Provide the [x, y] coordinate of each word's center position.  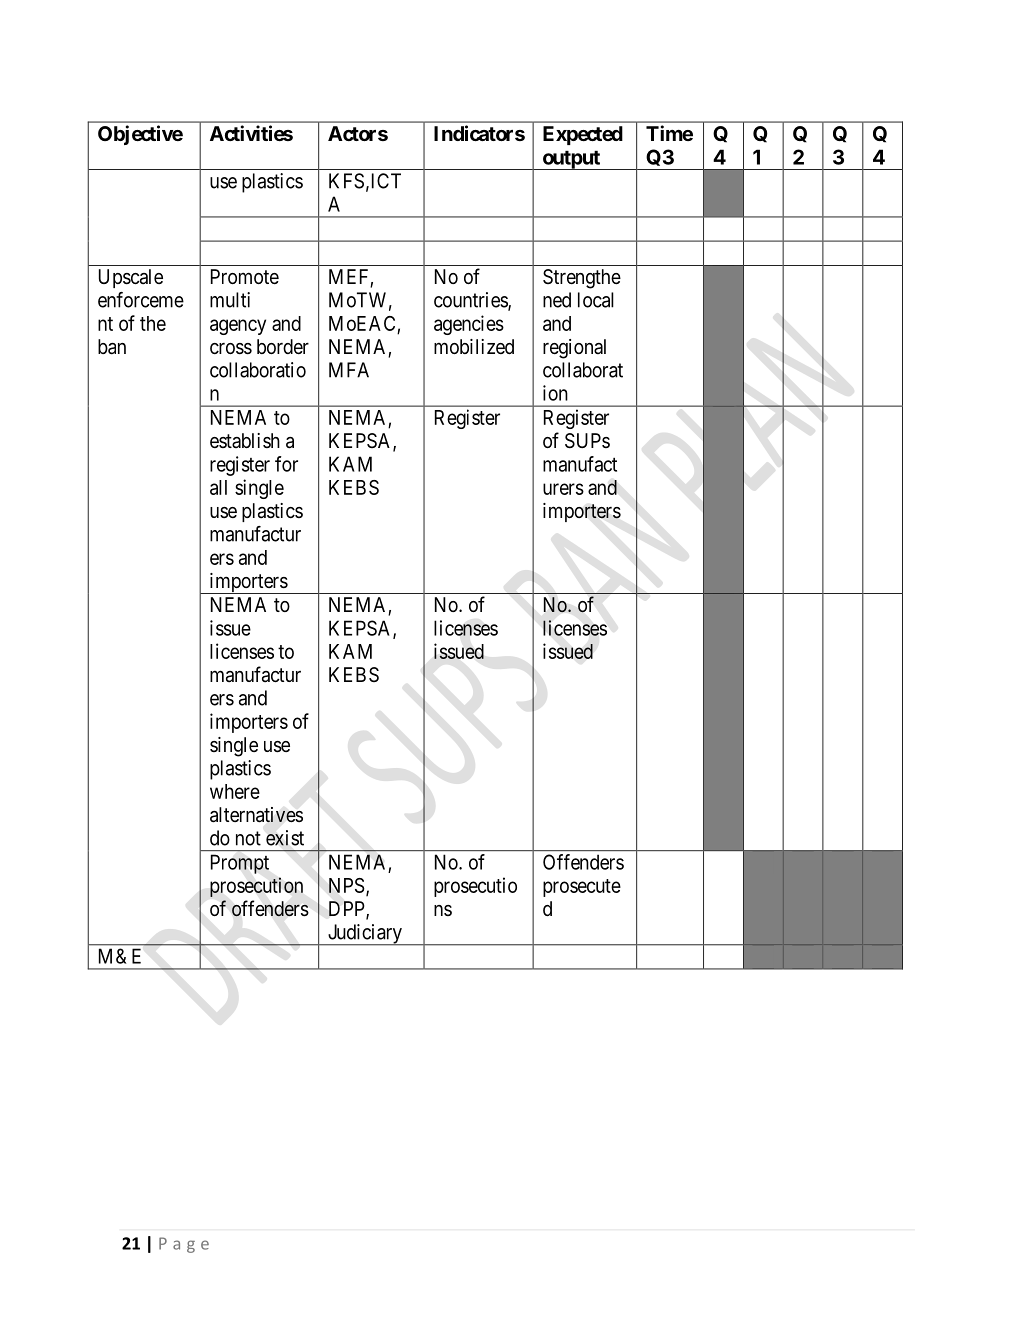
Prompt [240, 864]
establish [245, 440]
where [235, 791]
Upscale [131, 278]
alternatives [256, 815]
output [571, 160]
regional [574, 349]
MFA [349, 370]
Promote [245, 276]
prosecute [582, 888]
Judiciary [365, 935]
